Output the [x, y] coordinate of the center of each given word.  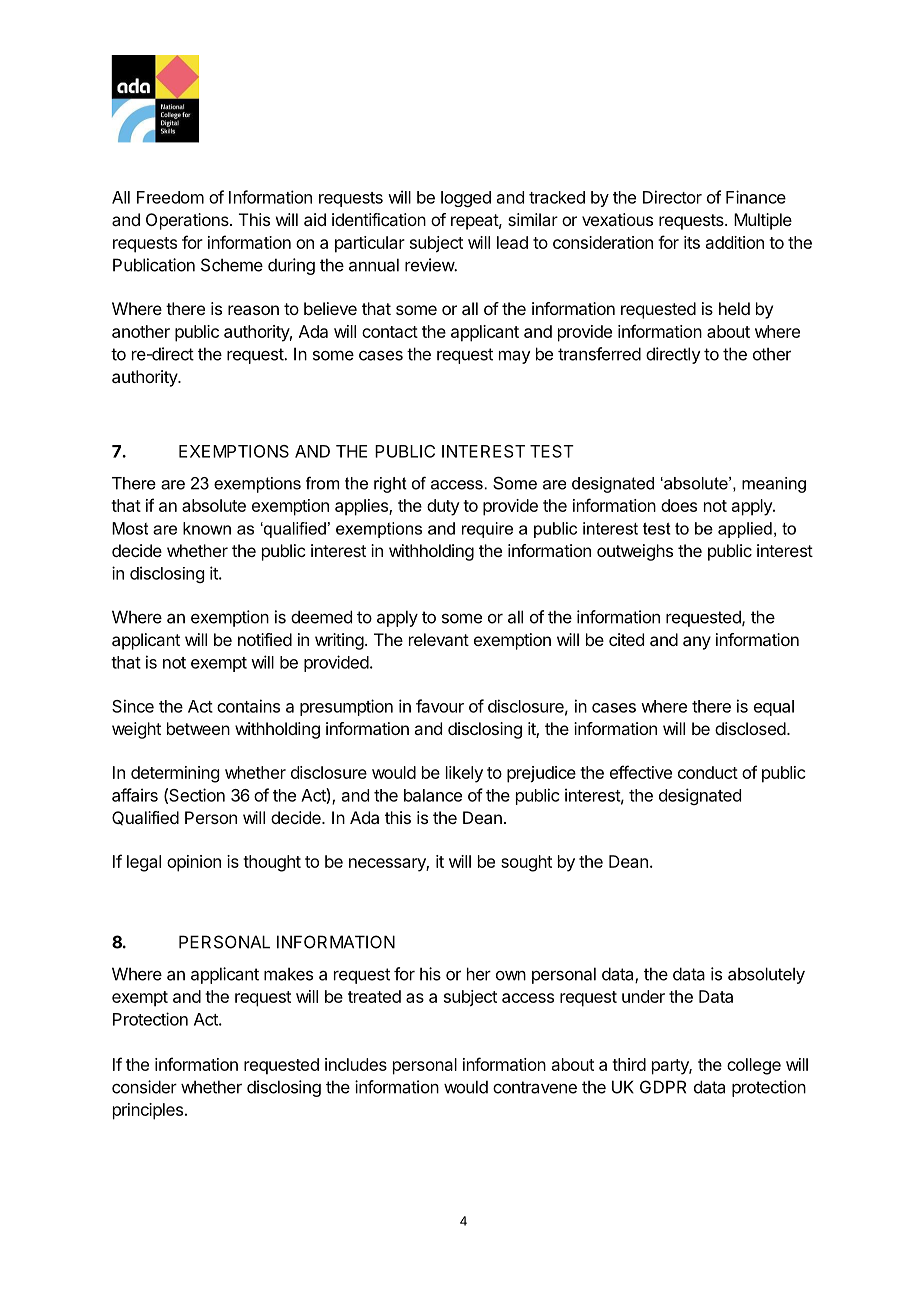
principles [148, 1111]
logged [466, 199]
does [679, 505]
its [692, 242]
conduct [708, 772]
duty [443, 507]
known [207, 528]
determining [175, 774]
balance [433, 795]
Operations [188, 221]
